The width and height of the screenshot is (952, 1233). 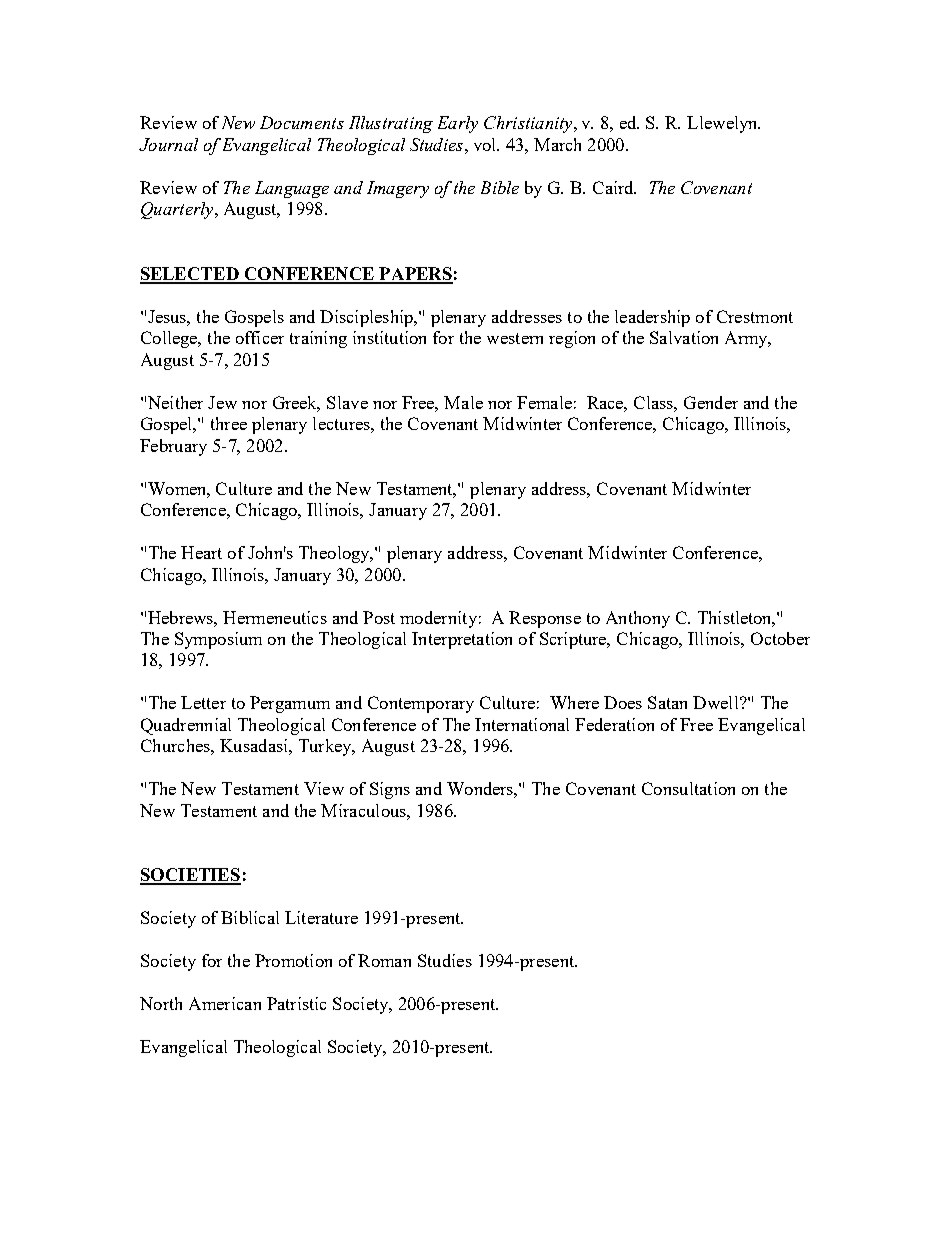 I want to click on Satan, so click(x=667, y=702).
